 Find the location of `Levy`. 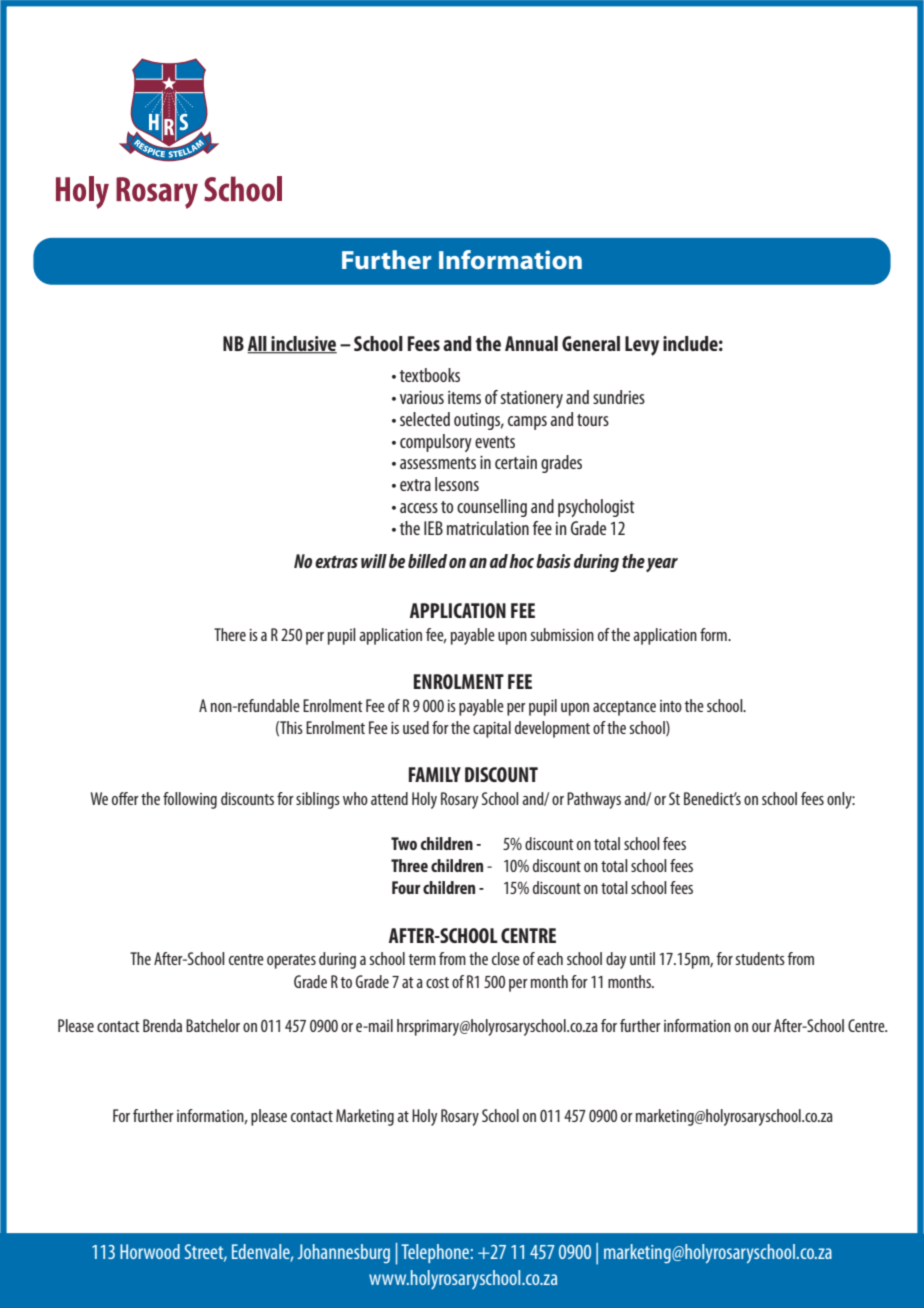

Levy is located at coordinates (642, 346).
